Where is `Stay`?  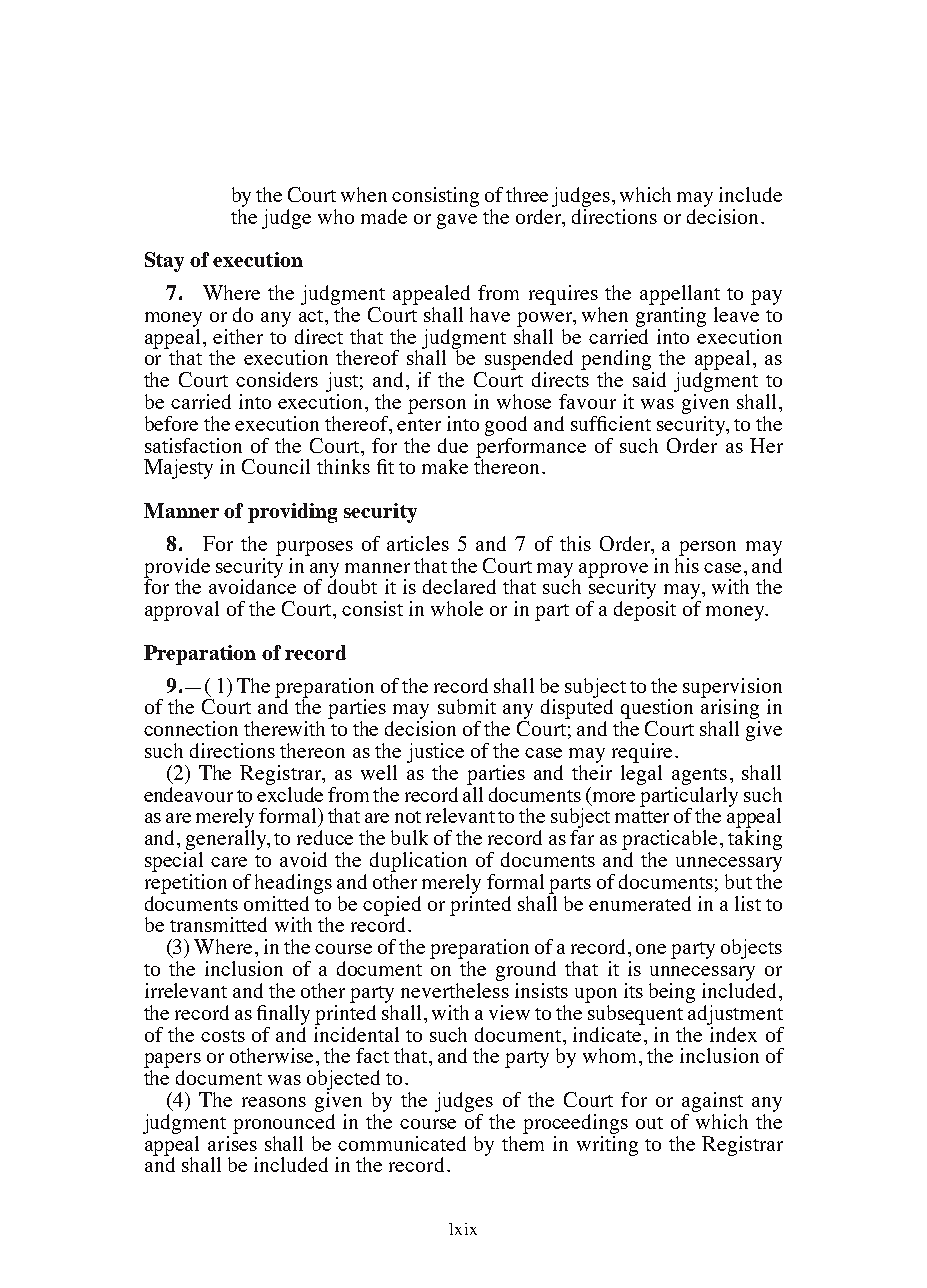 Stay is located at coordinates (164, 262).
